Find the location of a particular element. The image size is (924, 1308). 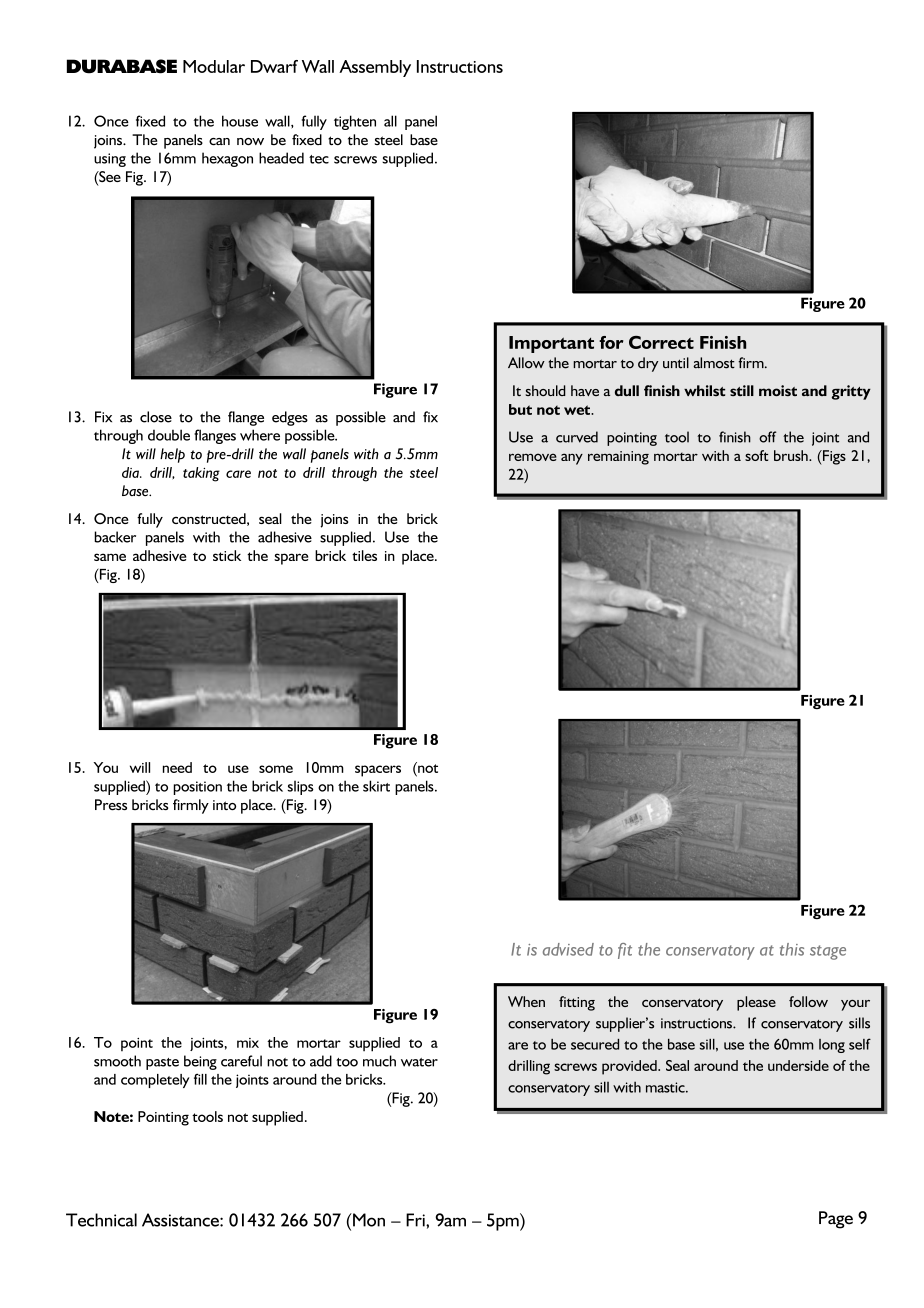

Correct is located at coordinates (661, 342).
